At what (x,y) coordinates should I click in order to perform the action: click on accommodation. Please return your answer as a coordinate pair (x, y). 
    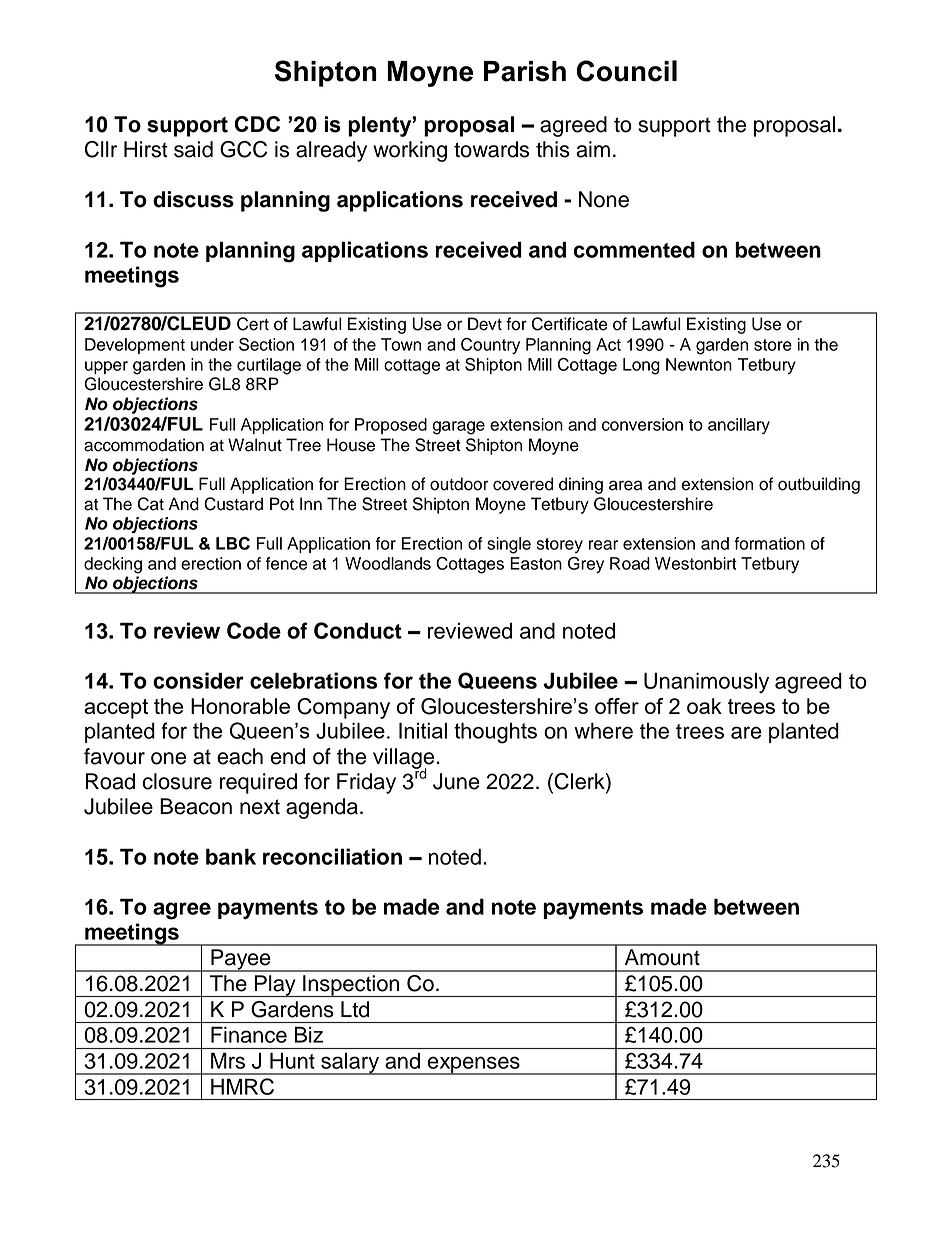
    Looking at the image, I should click on (144, 445).
